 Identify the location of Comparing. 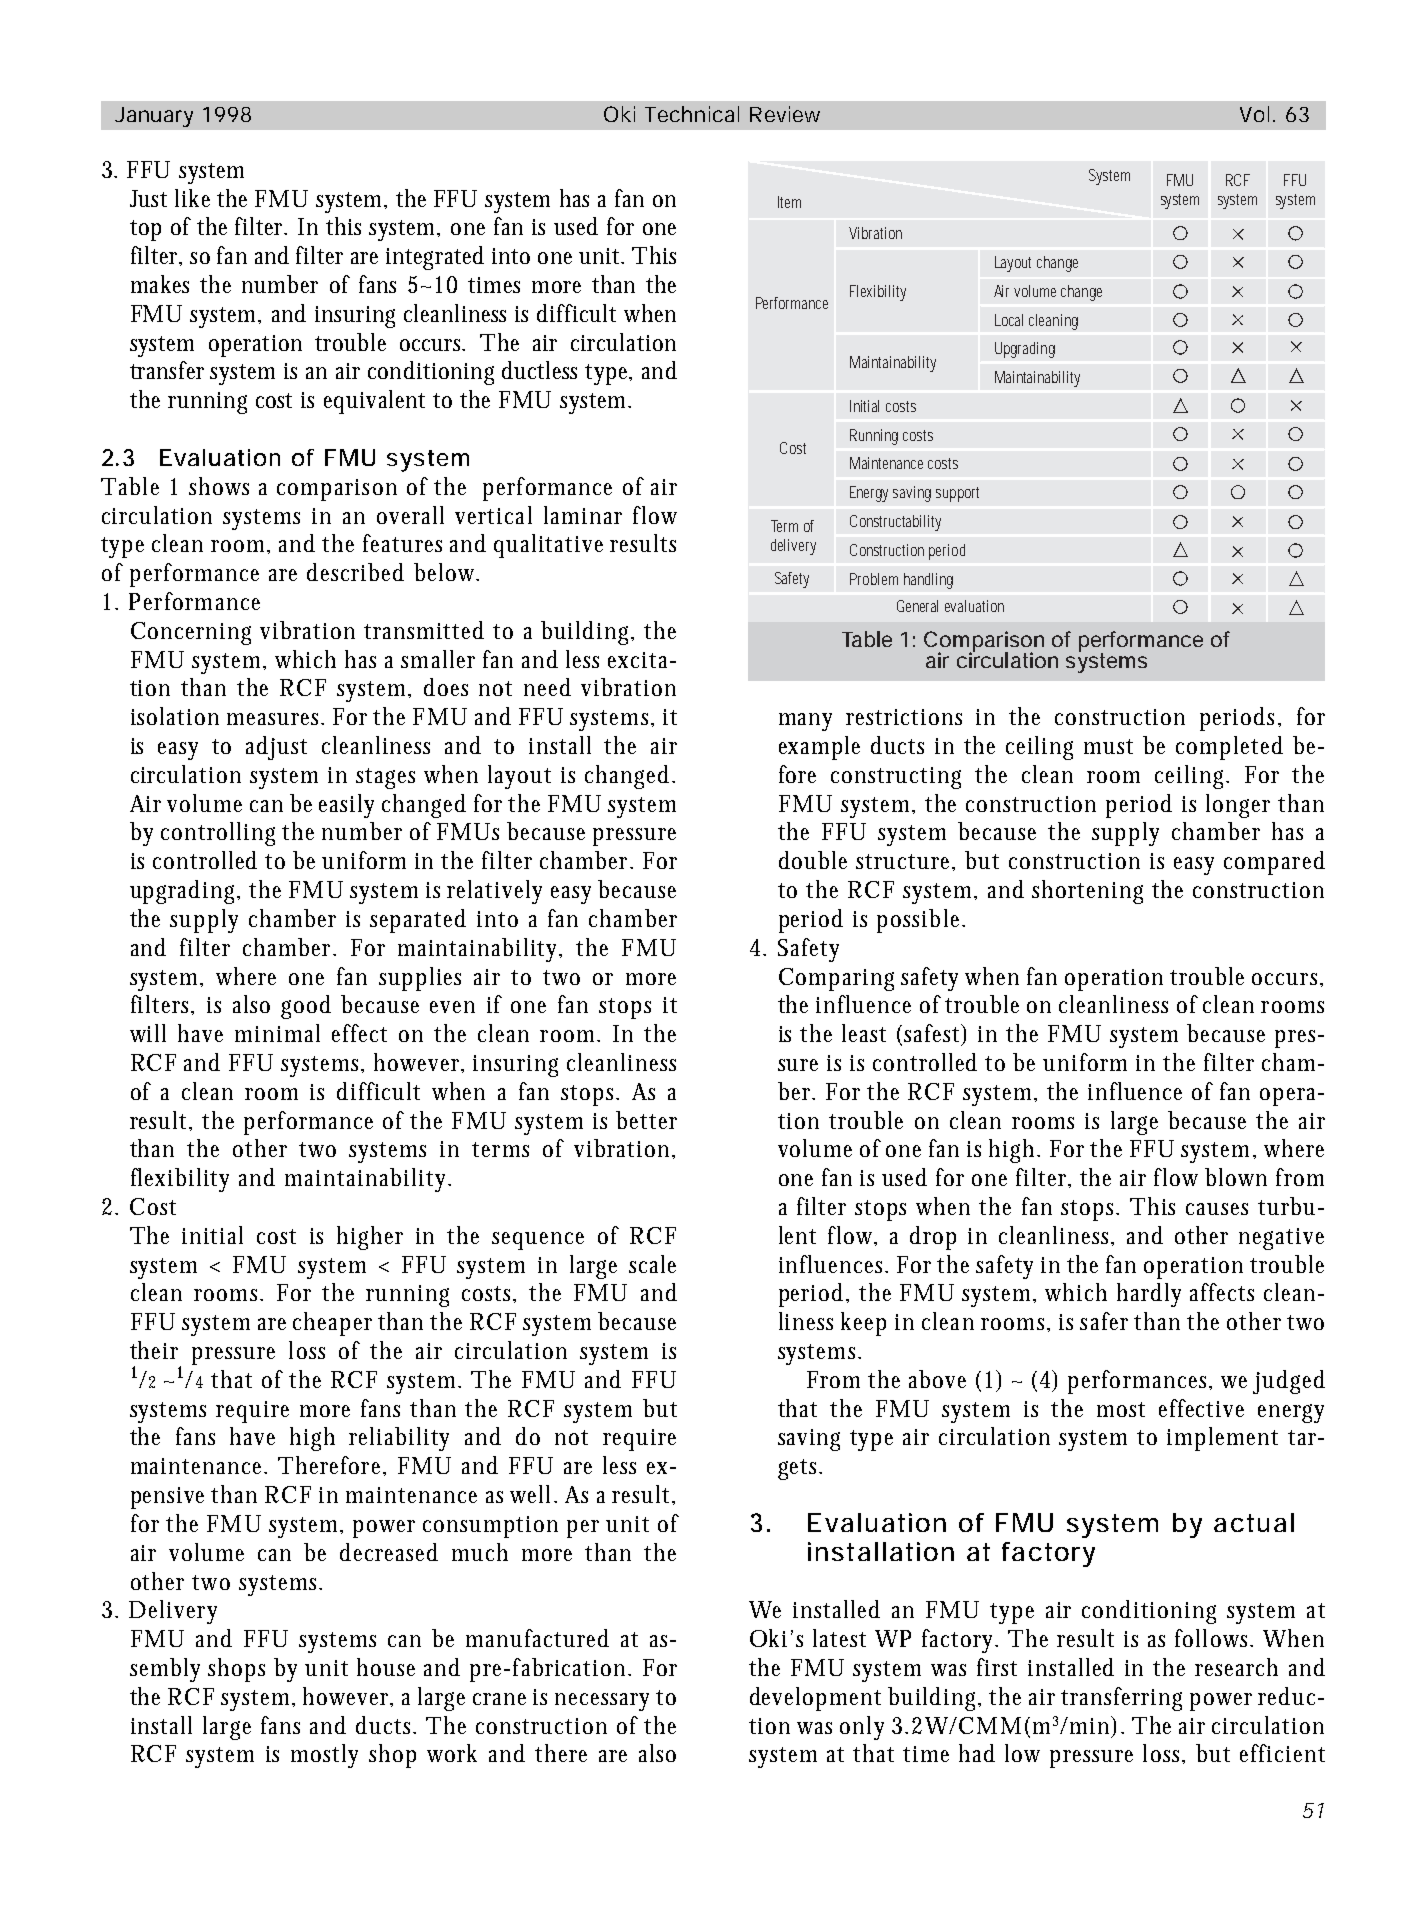
(836, 979).
